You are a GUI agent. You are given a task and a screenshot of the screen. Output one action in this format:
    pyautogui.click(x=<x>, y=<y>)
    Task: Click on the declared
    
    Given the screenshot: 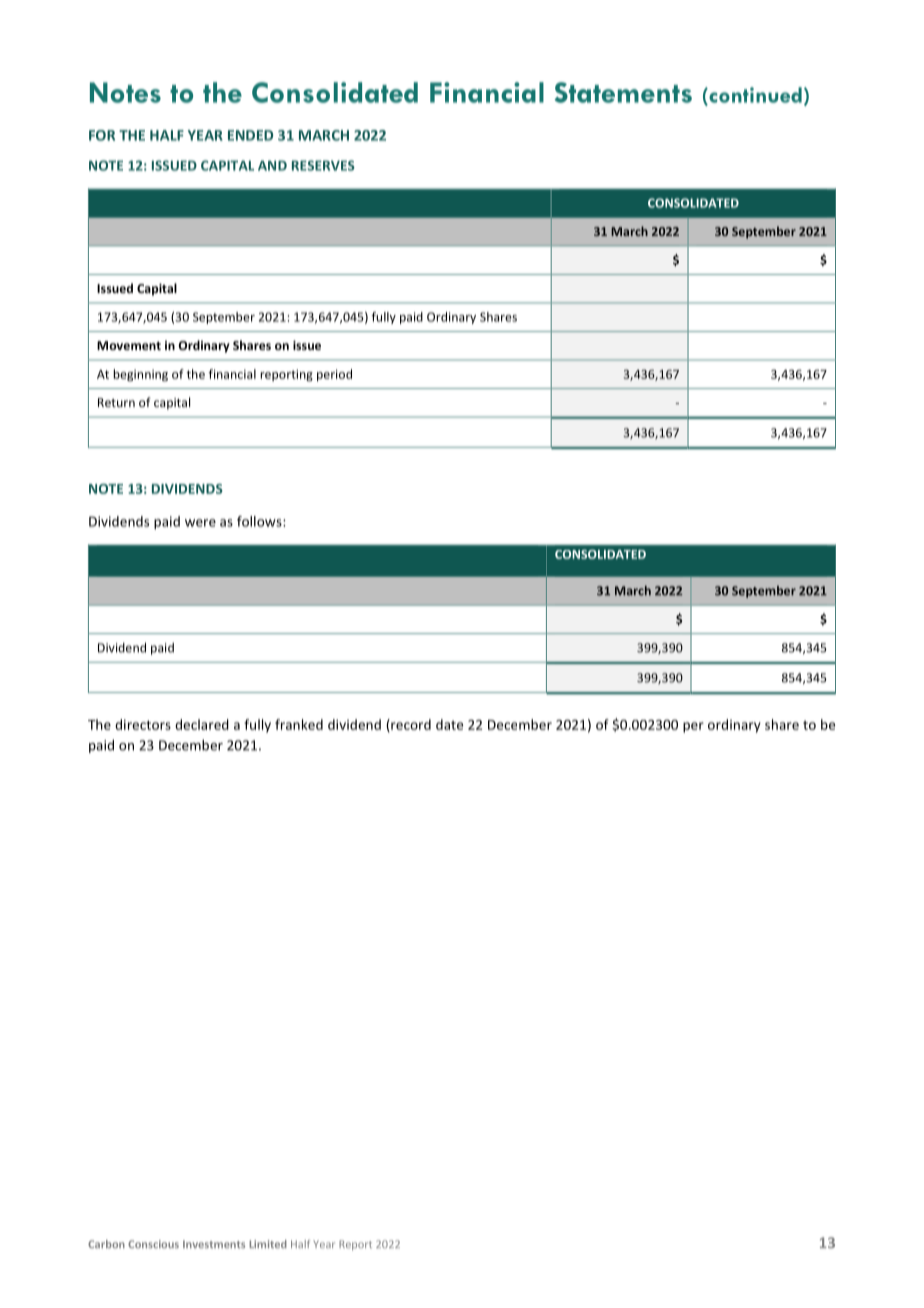 What is the action you would take?
    pyautogui.click(x=202, y=724)
